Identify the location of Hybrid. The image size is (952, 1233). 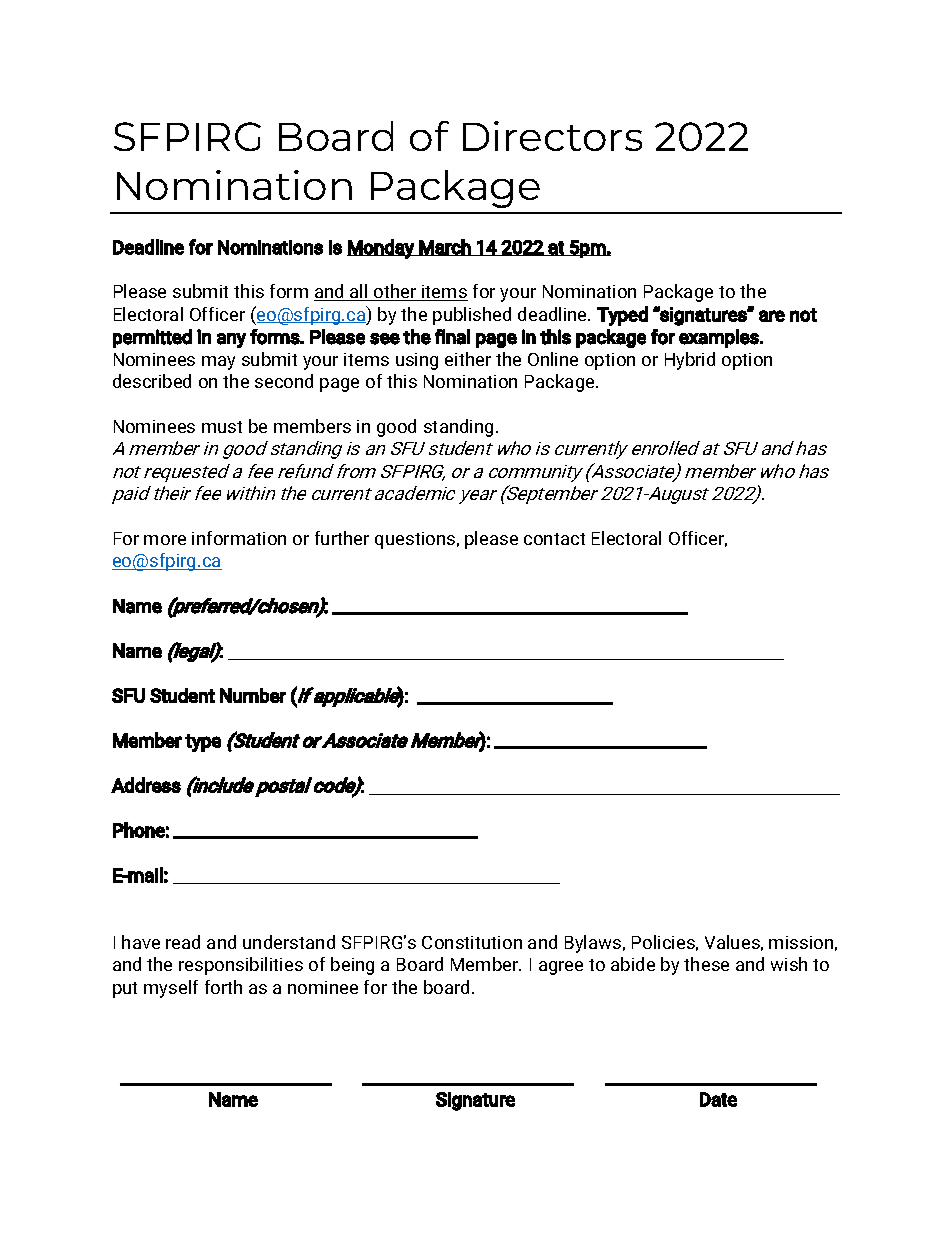
(690, 361).
